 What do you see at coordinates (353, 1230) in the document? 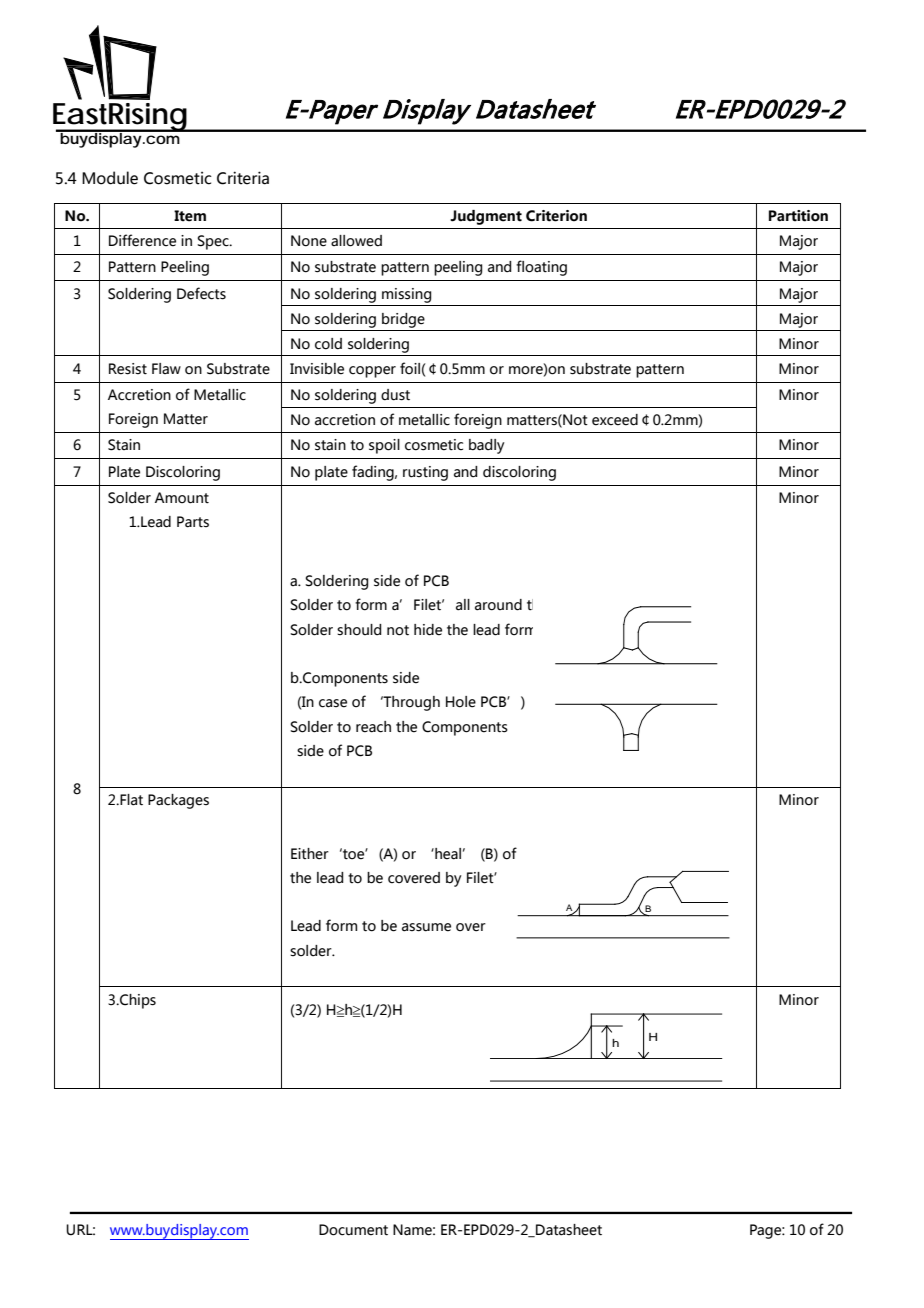
I see `Document` at bounding box center [353, 1230].
